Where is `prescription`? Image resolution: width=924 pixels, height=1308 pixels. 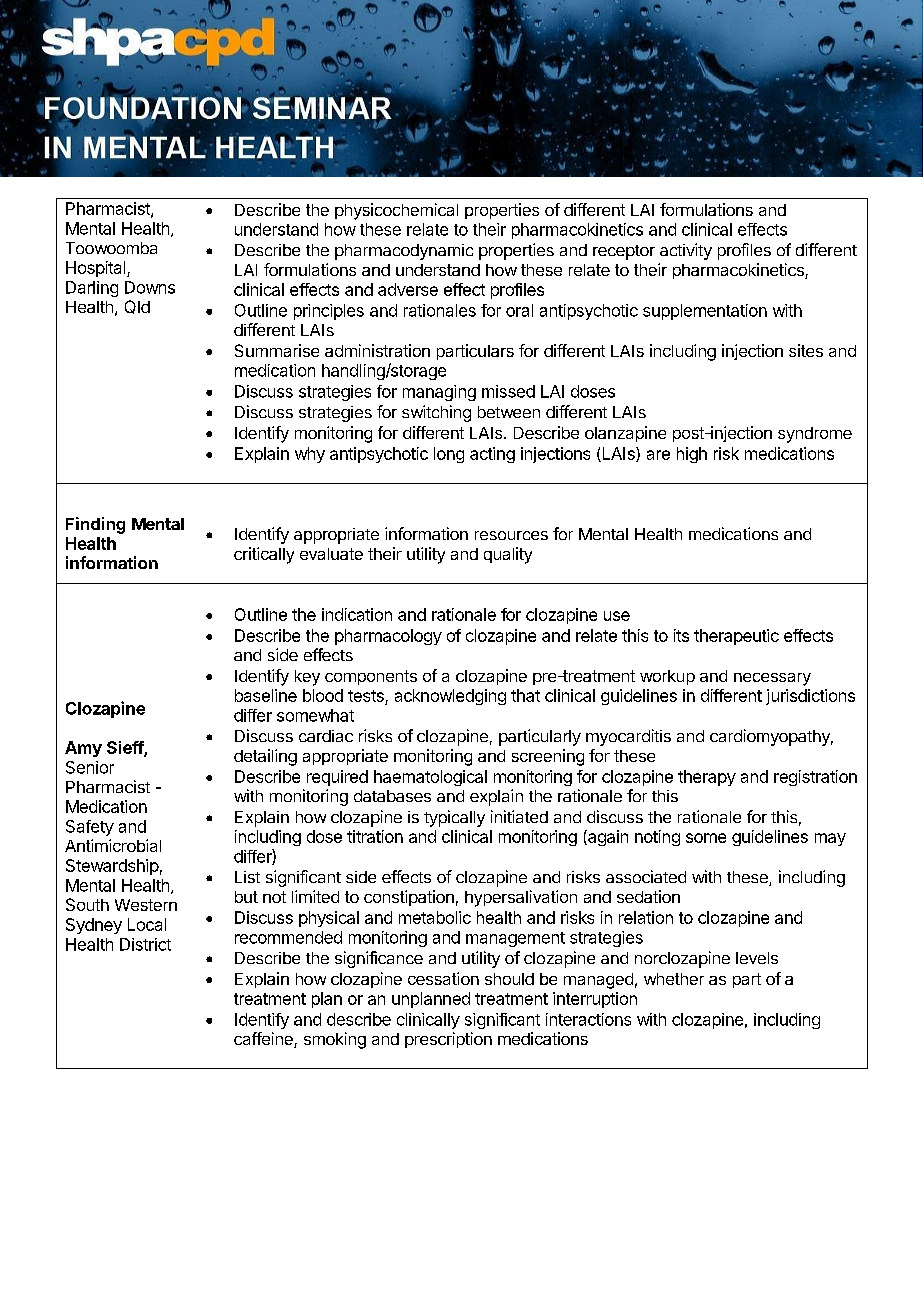
prescription is located at coordinates (448, 1040).
